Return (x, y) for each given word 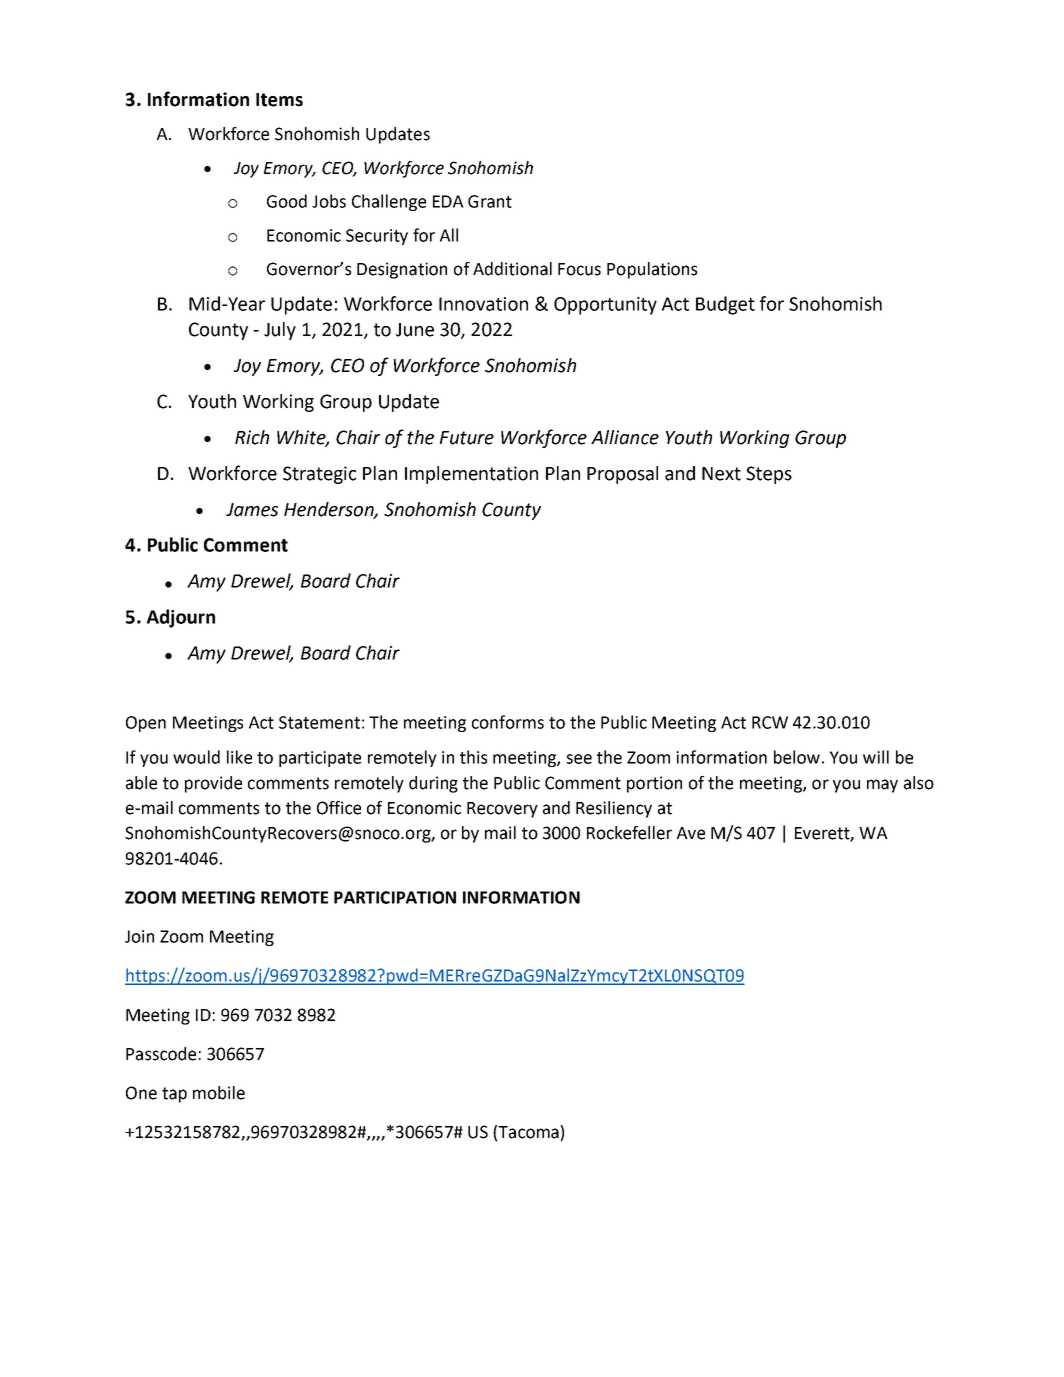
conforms (508, 722)
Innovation (483, 304)
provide (213, 784)
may (882, 786)
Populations (652, 270)
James (252, 510)
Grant (490, 201)
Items (279, 100)
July (280, 331)
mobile (219, 1093)
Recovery (502, 810)
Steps (769, 475)
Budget (725, 305)
